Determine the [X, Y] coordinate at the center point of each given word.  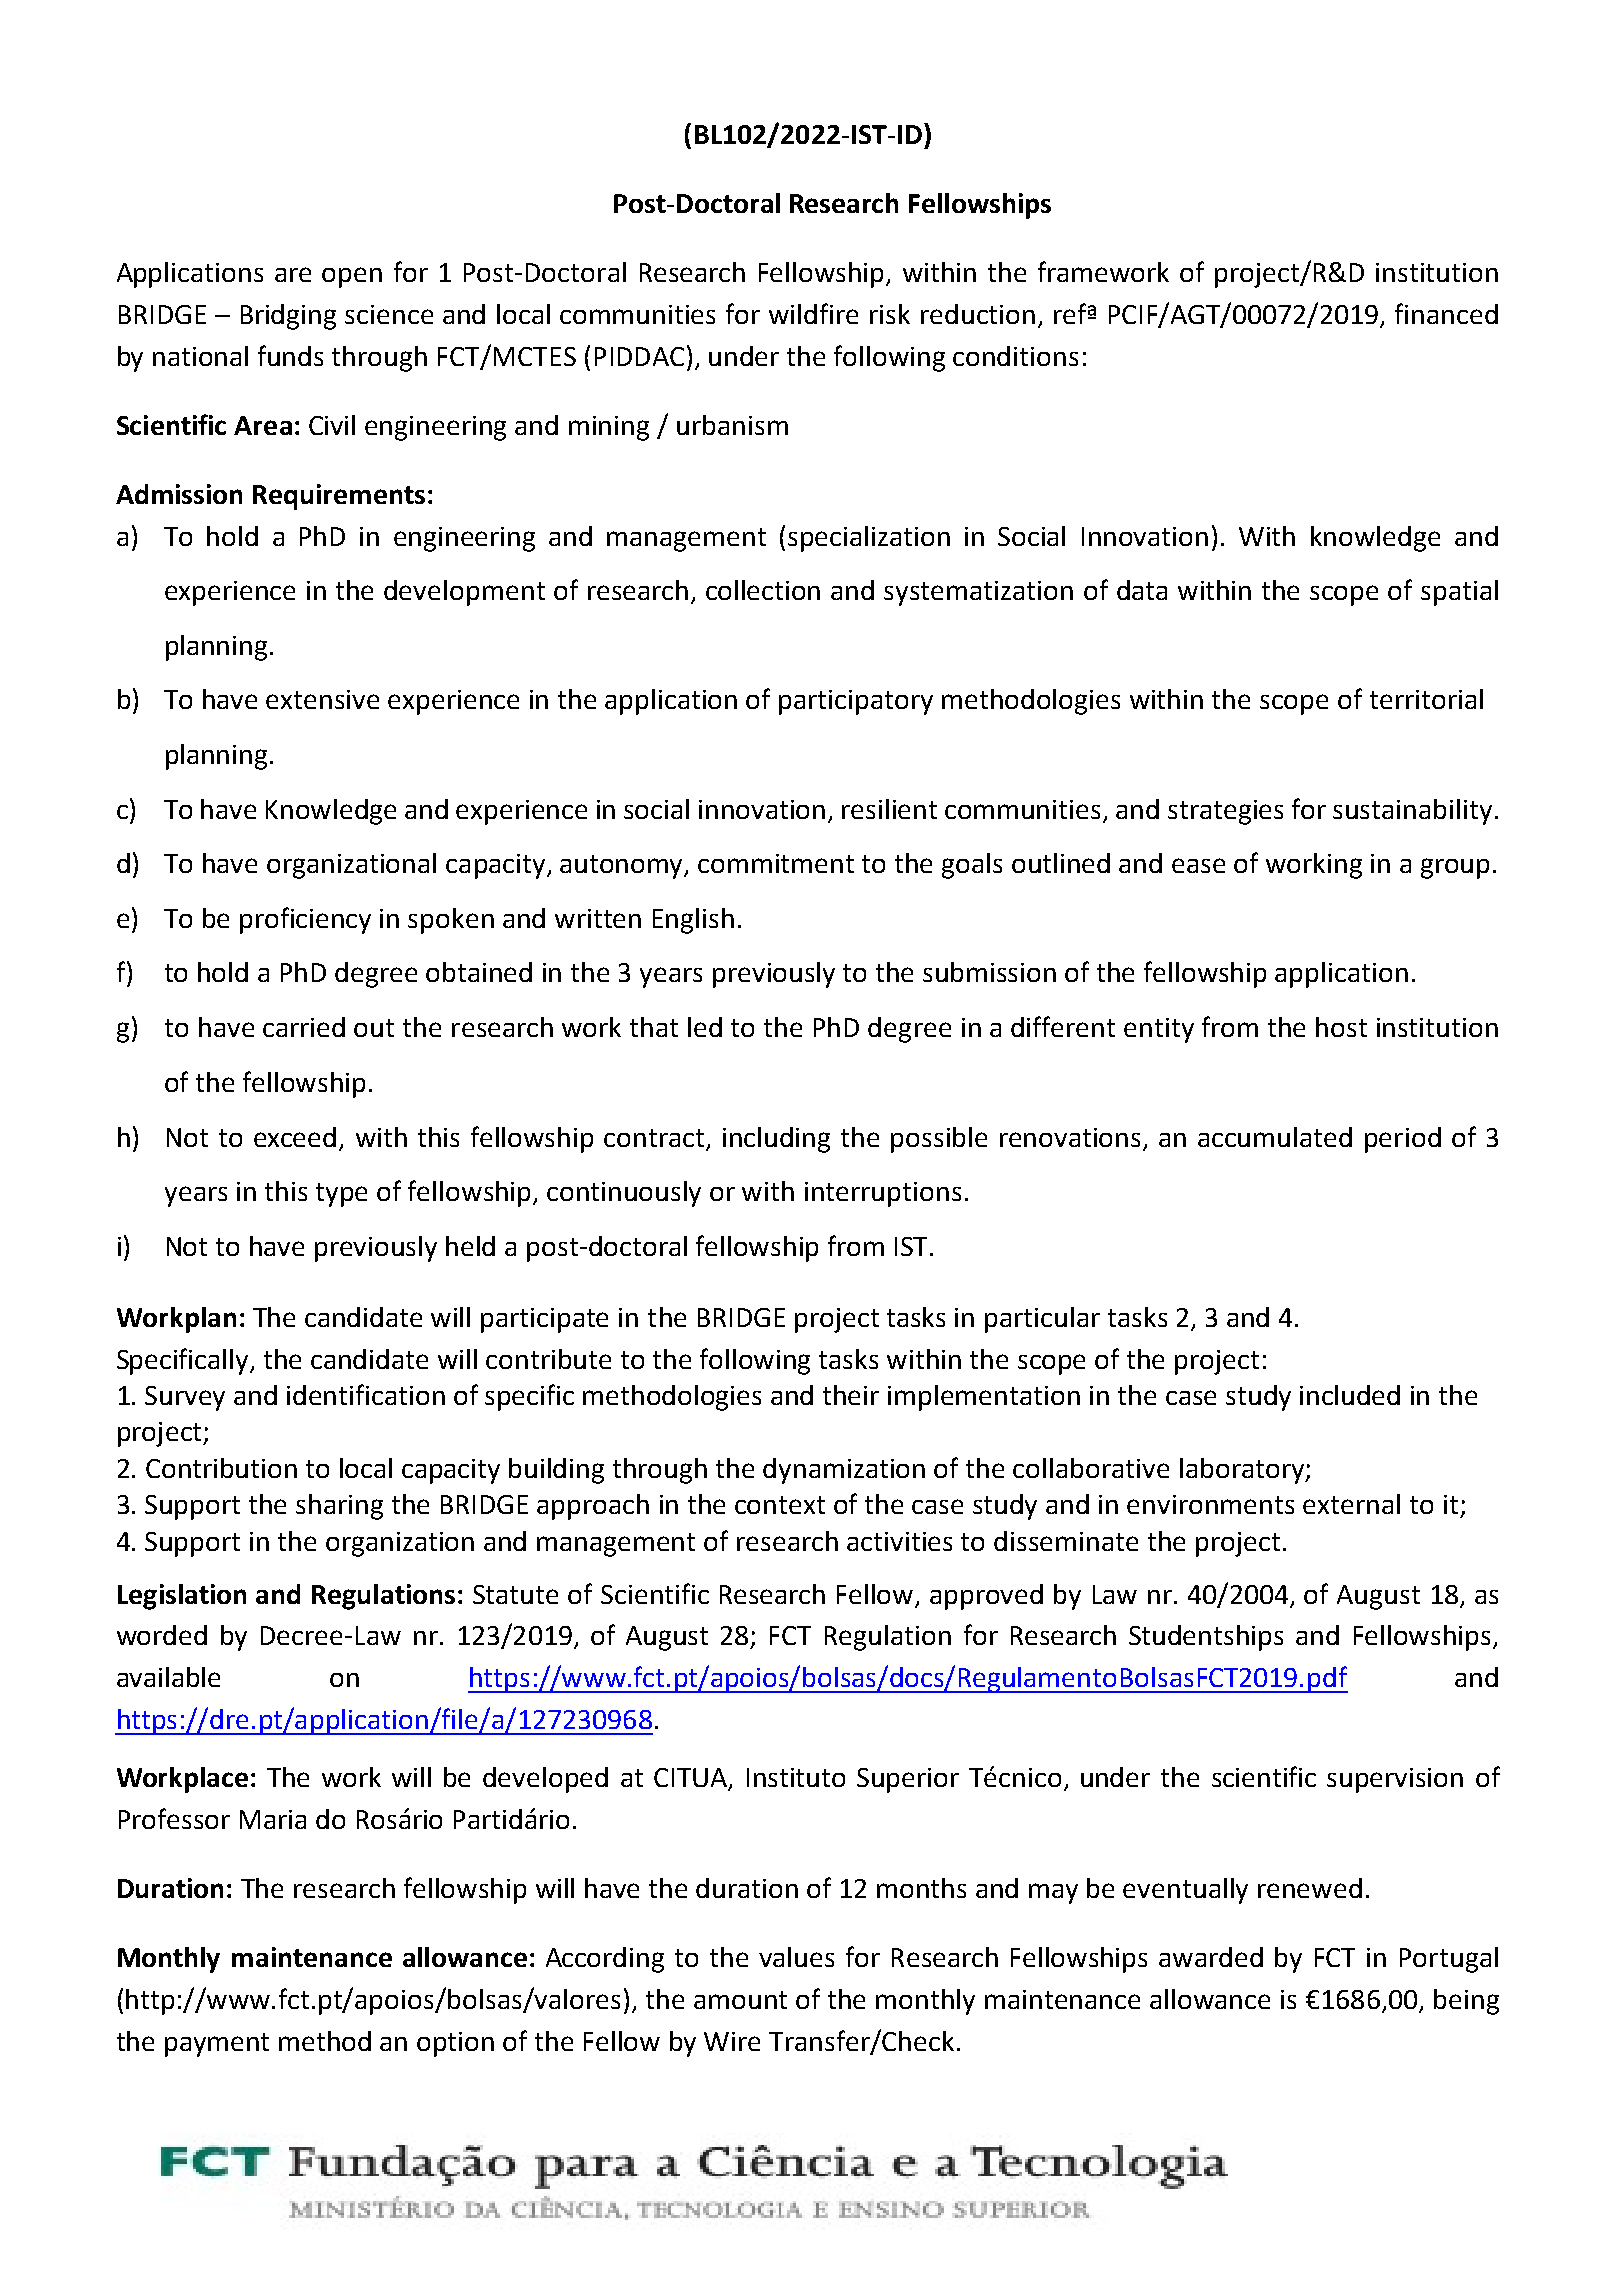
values [796, 1957]
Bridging [288, 317]
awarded [1211, 1957]
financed [1446, 313]
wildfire [813, 313]
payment [217, 2045]
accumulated [1275, 1137]
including [776, 1140]
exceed [295, 1137]
